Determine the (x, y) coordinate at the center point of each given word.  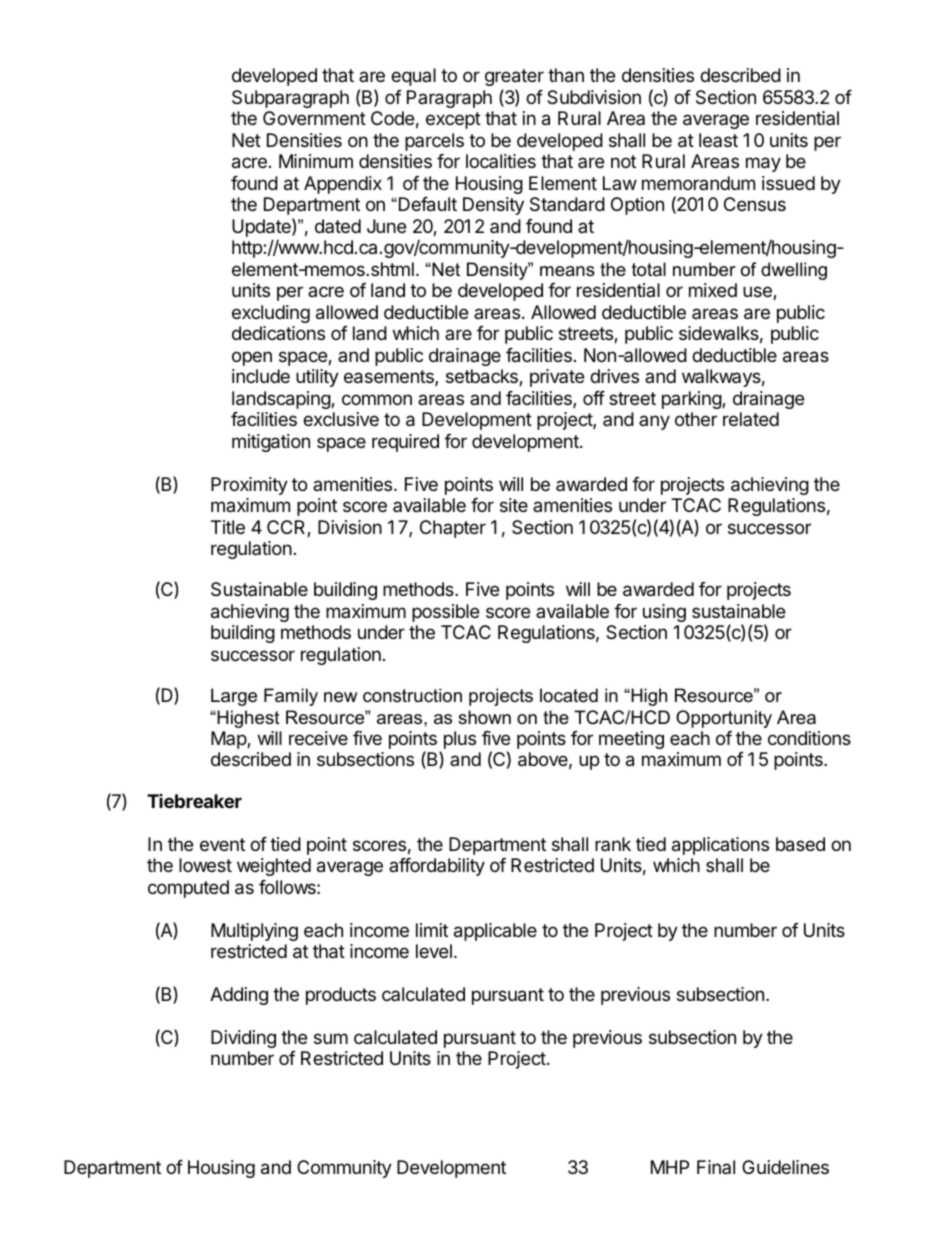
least (718, 140)
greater (514, 79)
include (261, 376)
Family (291, 697)
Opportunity (724, 719)
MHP (670, 1167)
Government (314, 118)
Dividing (243, 1039)
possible (445, 613)
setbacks (483, 377)
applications (720, 846)
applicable (495, 932)
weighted (274, 867)
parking (692, 400)
